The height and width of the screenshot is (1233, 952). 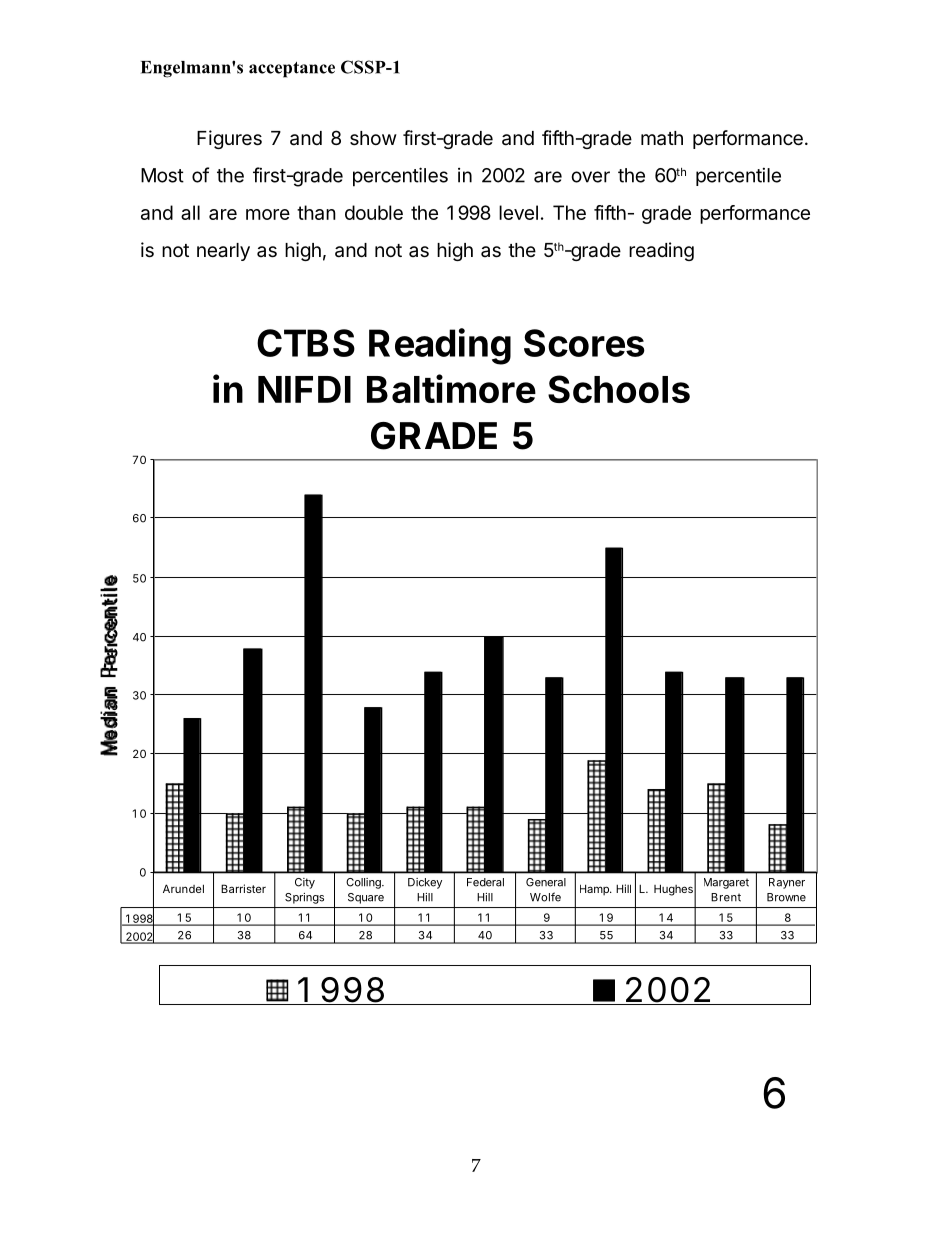 I want to click on math, so click(x=662, y=138).
